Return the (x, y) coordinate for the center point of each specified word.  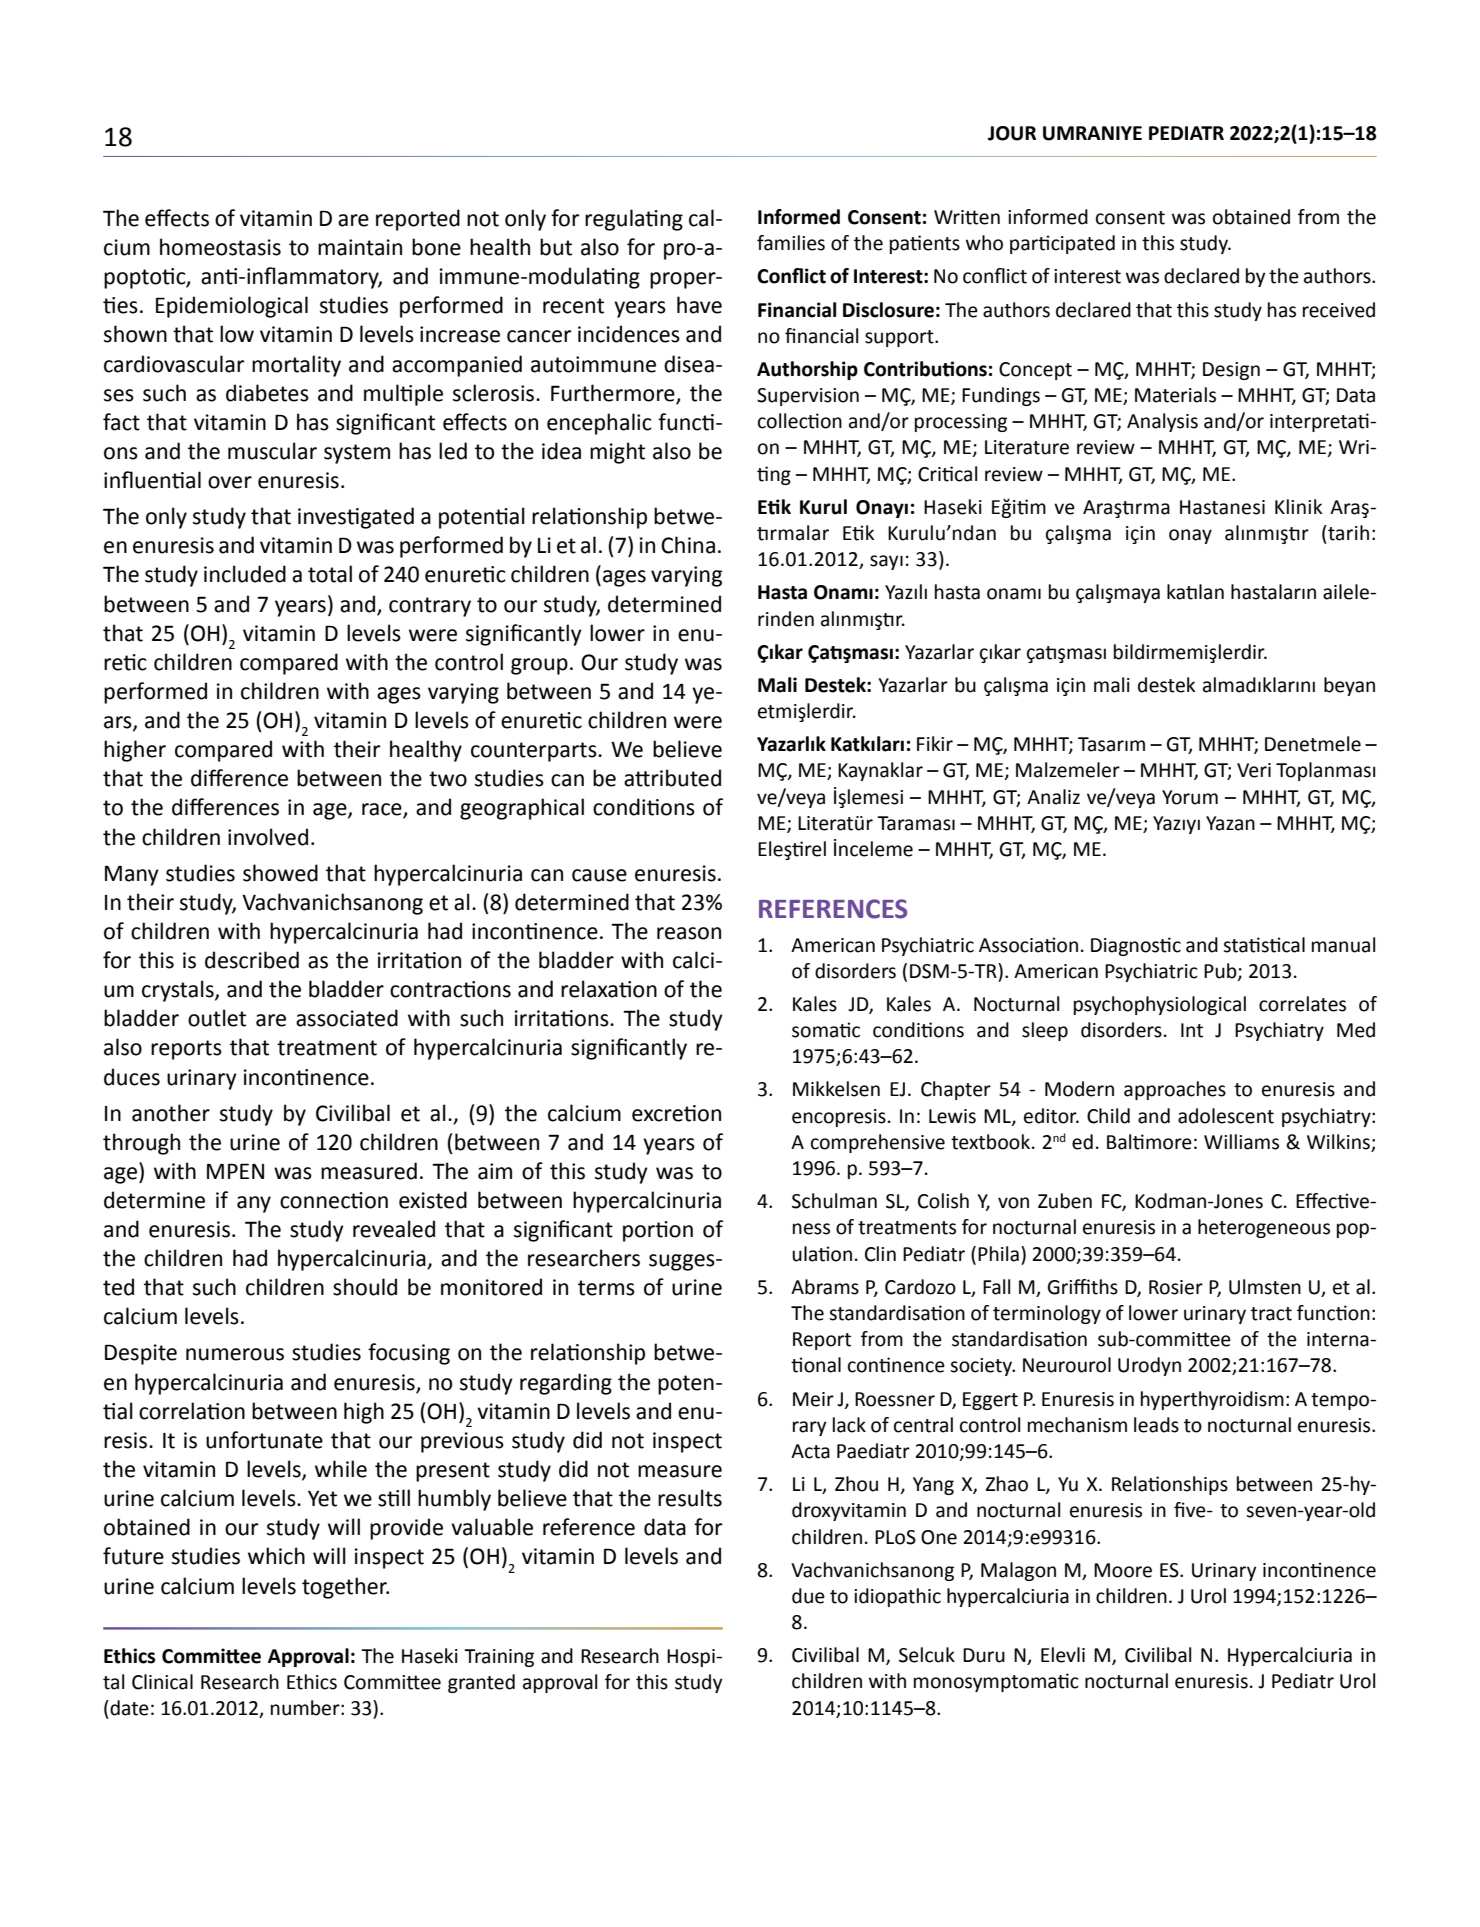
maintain (360, 247)
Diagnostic (1136, 946)
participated (1062, 244)
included (245, 574)
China (688, 545)
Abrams (825, 1287)
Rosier (1176, 1287)
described (252, 960)
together (345, 1588)
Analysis (1162, 422)
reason (689, 933)
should (365, 1287)
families (791, 243)
